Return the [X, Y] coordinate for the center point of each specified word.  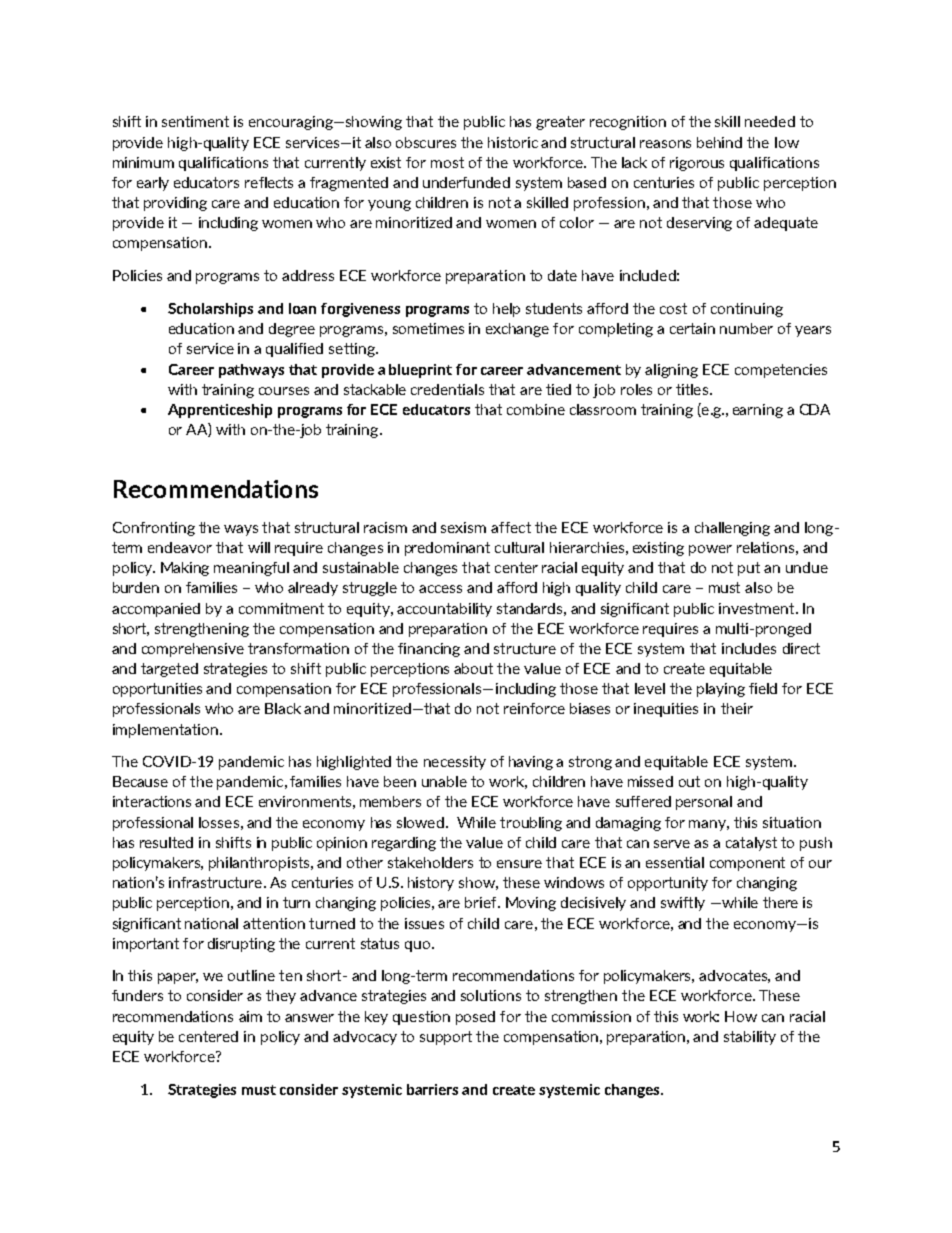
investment [758, 608]
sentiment [195, 121]
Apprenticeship [220, 411]
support [446, 1038]
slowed [422, 822]
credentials [447, 389]
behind [719, 142]
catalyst [751, 844]
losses [219, 822]
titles [693, 389]
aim [250, 1016]
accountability [444, 610]
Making [185, 569]
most [447, 162]
